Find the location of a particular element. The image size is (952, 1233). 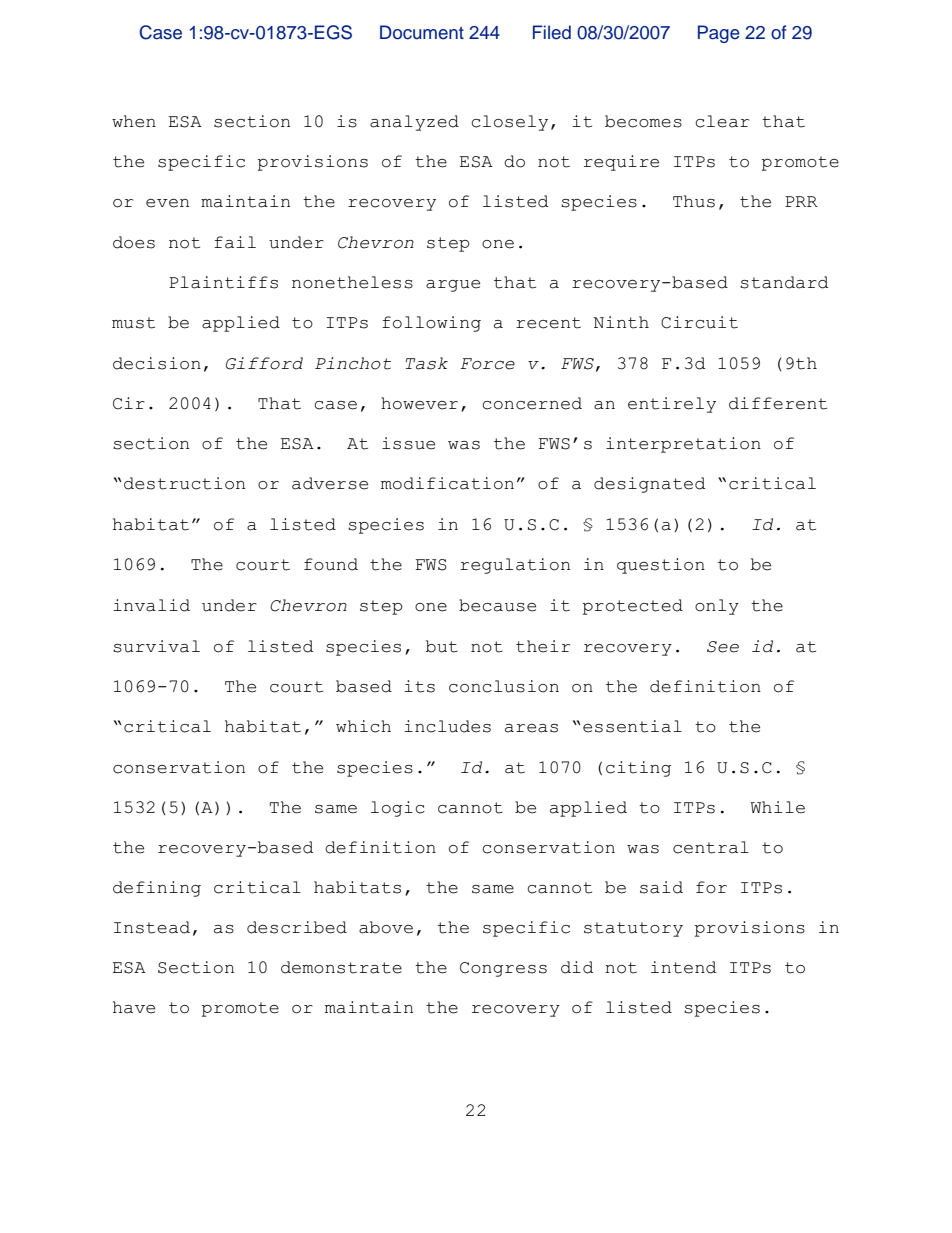

See is located at coordinates (723, 647).
